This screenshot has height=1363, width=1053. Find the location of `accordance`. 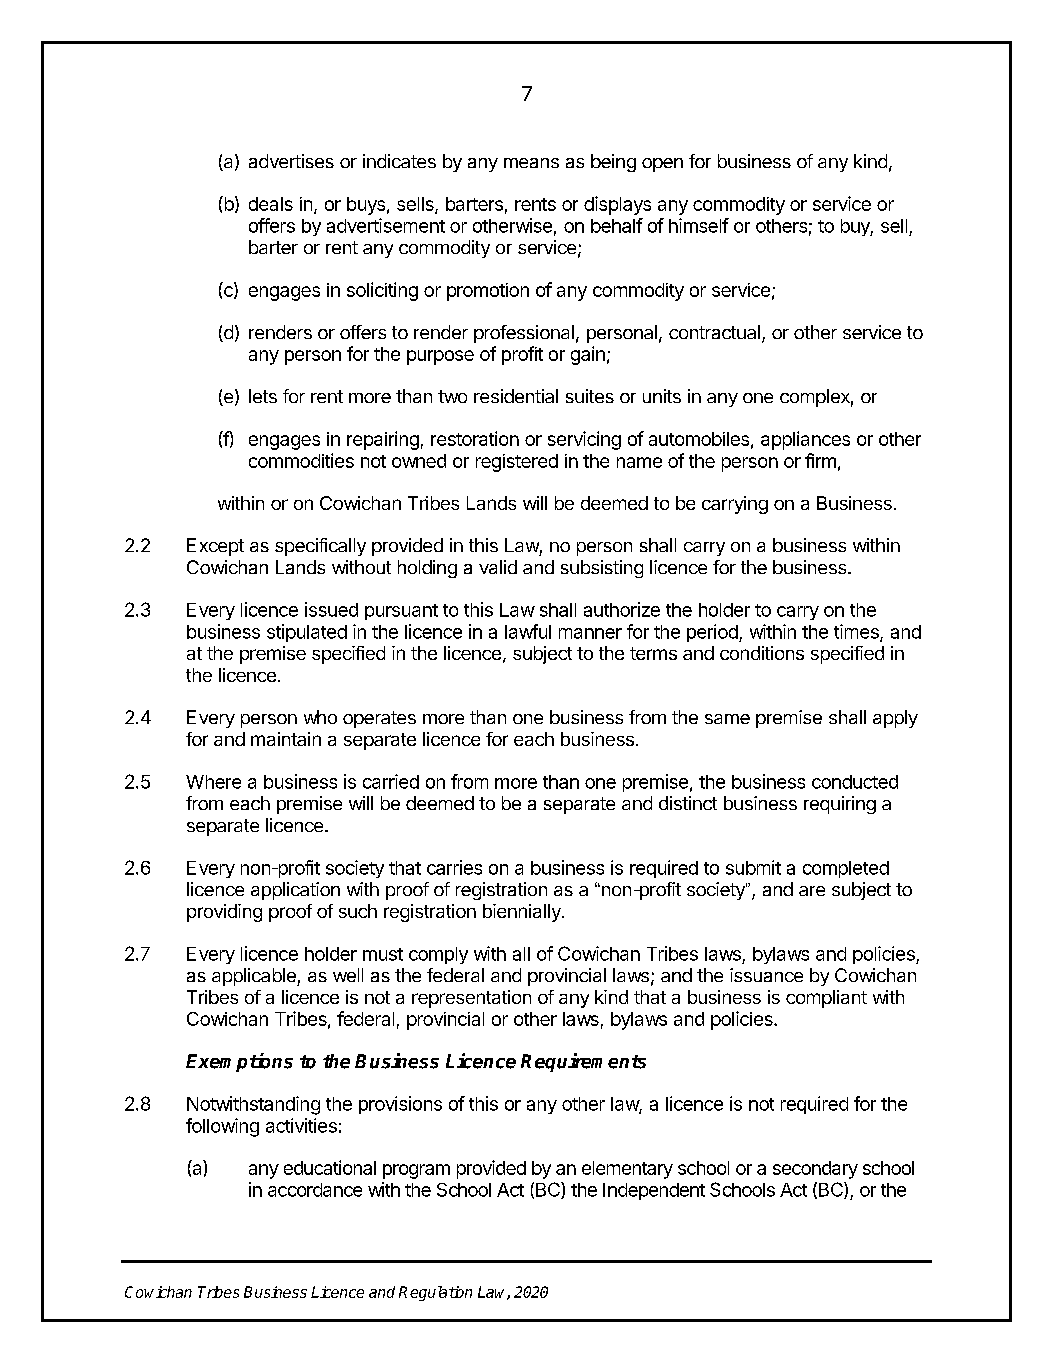

accordance is located at coordinates (315, 1190).
